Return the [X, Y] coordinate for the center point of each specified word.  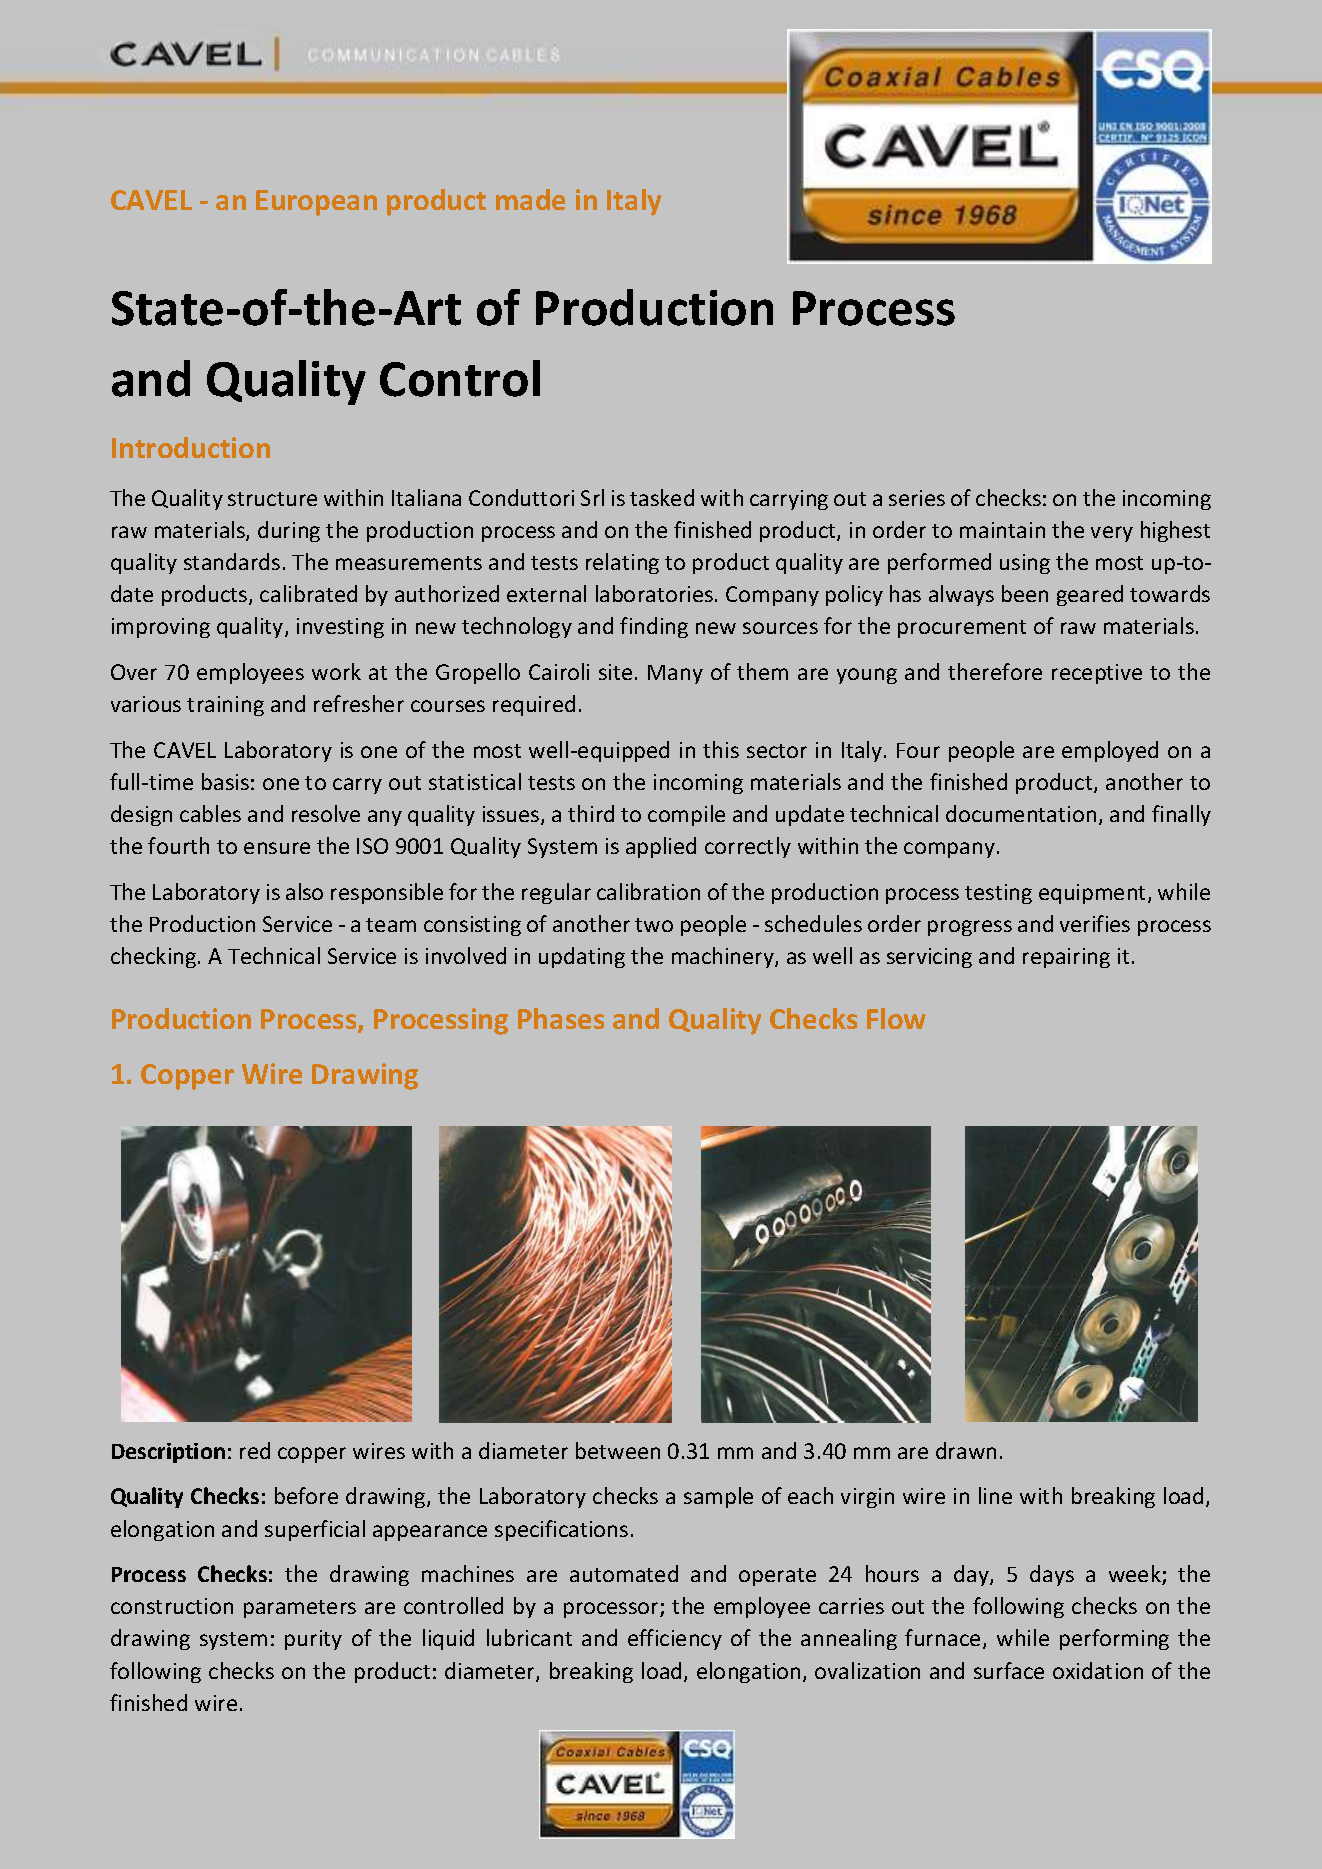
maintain [1002, 530]
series [917, 498]
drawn [966, 1450]
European [316, 203]
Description [168, 1453]
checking [155, 957]
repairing [1066, 958]
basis [225, 781]
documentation [1021, 813]
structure [272, 499]
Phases [561, 1018]
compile [686, 815]
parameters [300, 1609]
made [530, 199]
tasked [662, 497]
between [618, 1450]
